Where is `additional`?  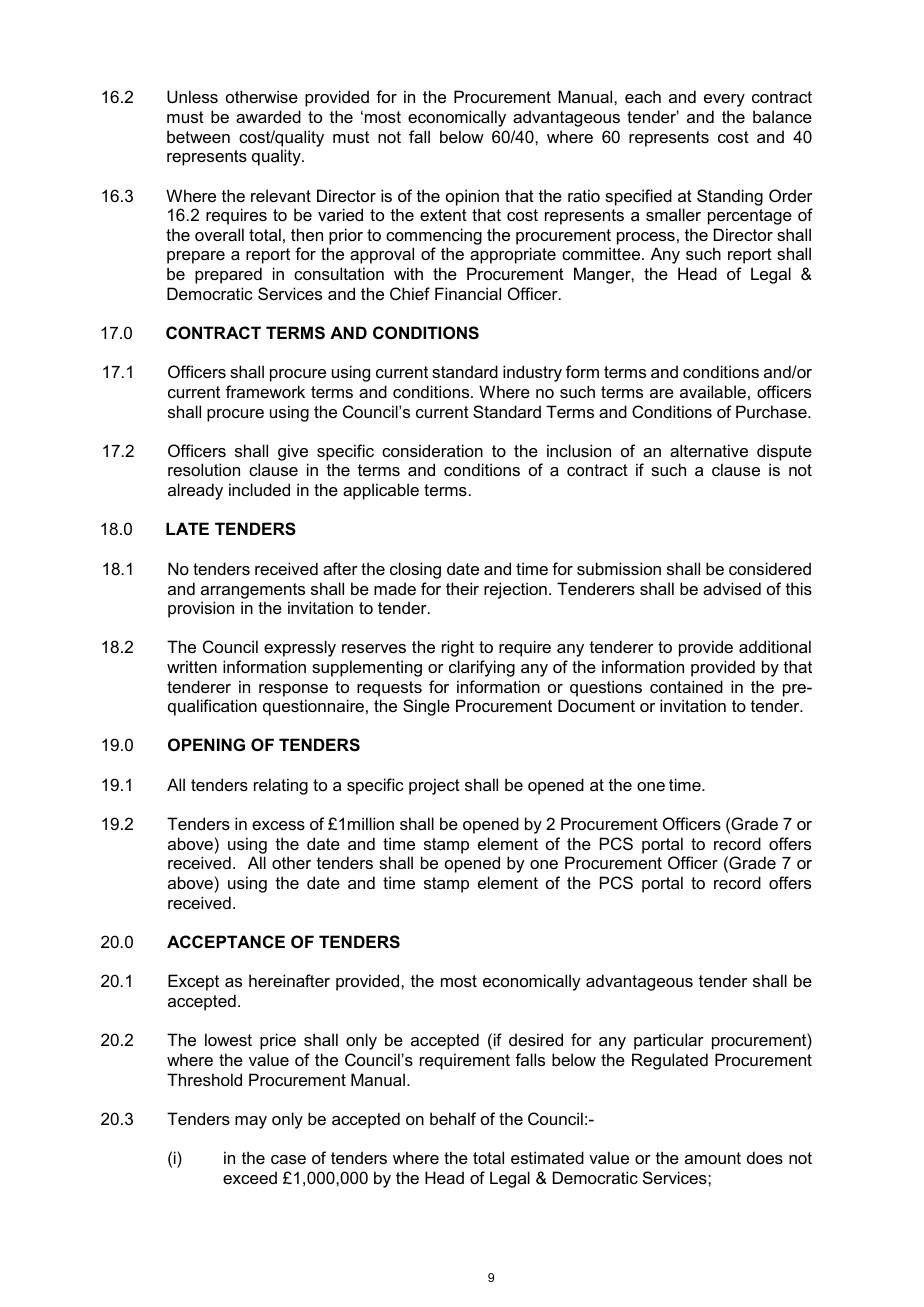 additional is located at coordinates (775, 646).
